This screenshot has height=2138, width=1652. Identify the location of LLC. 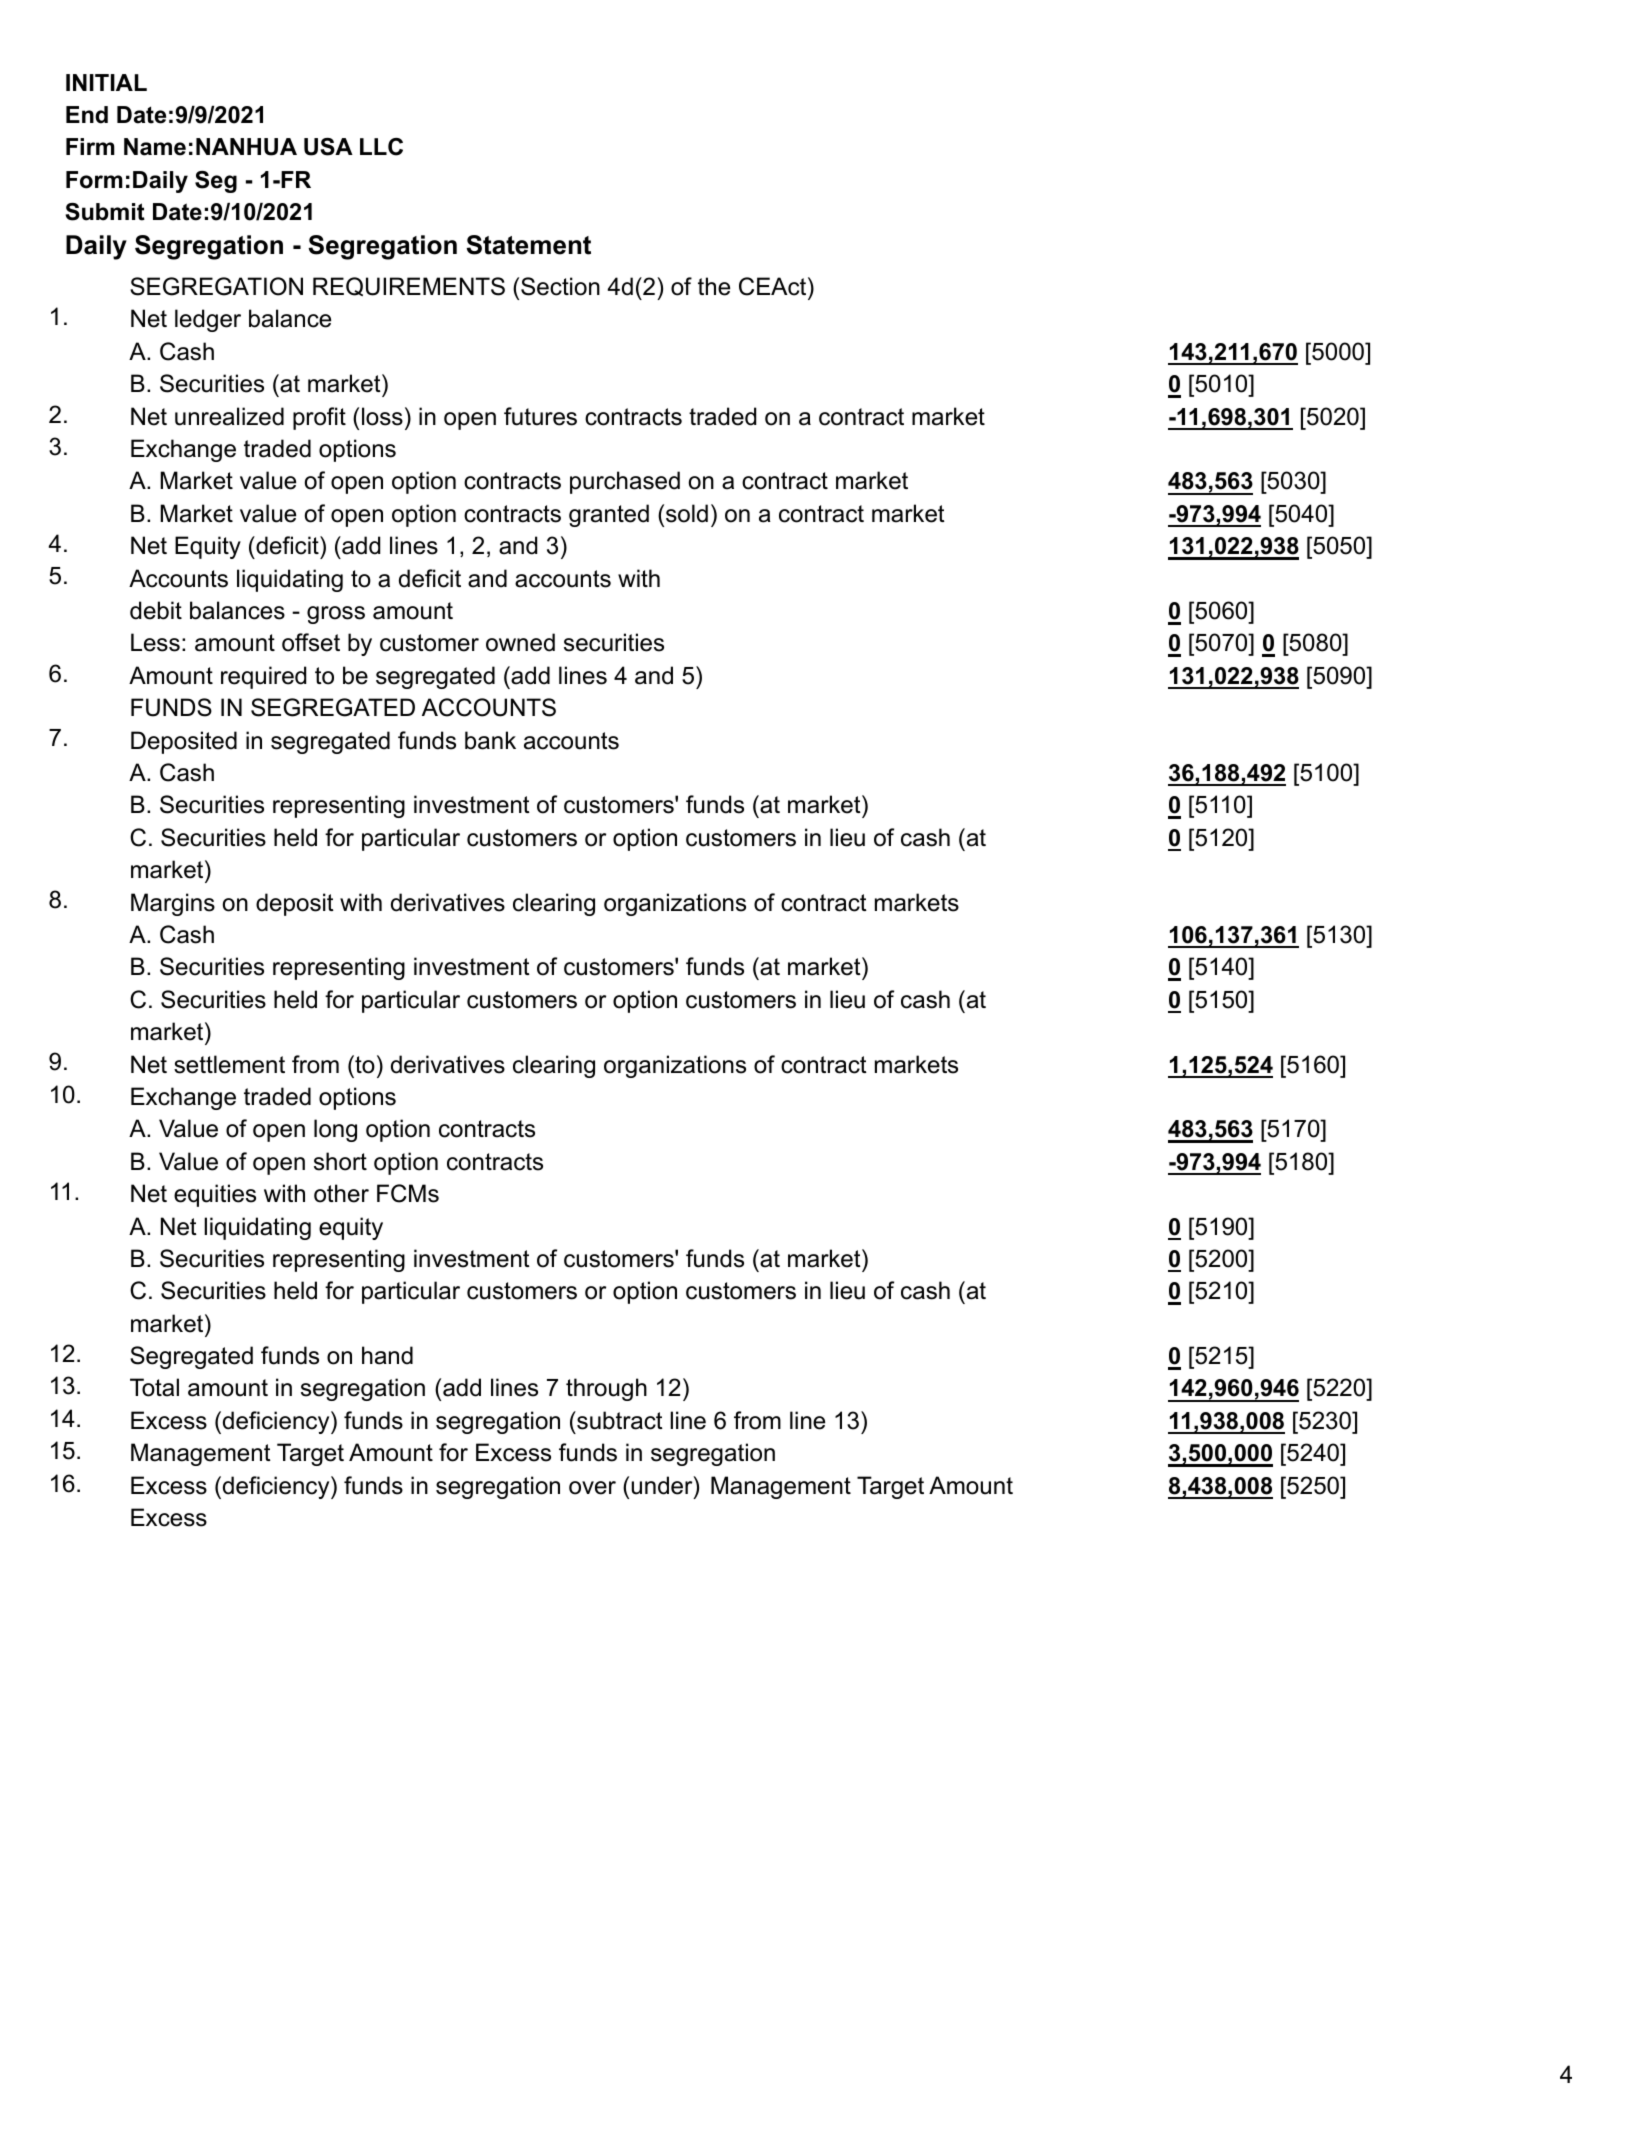
(381, 147).
